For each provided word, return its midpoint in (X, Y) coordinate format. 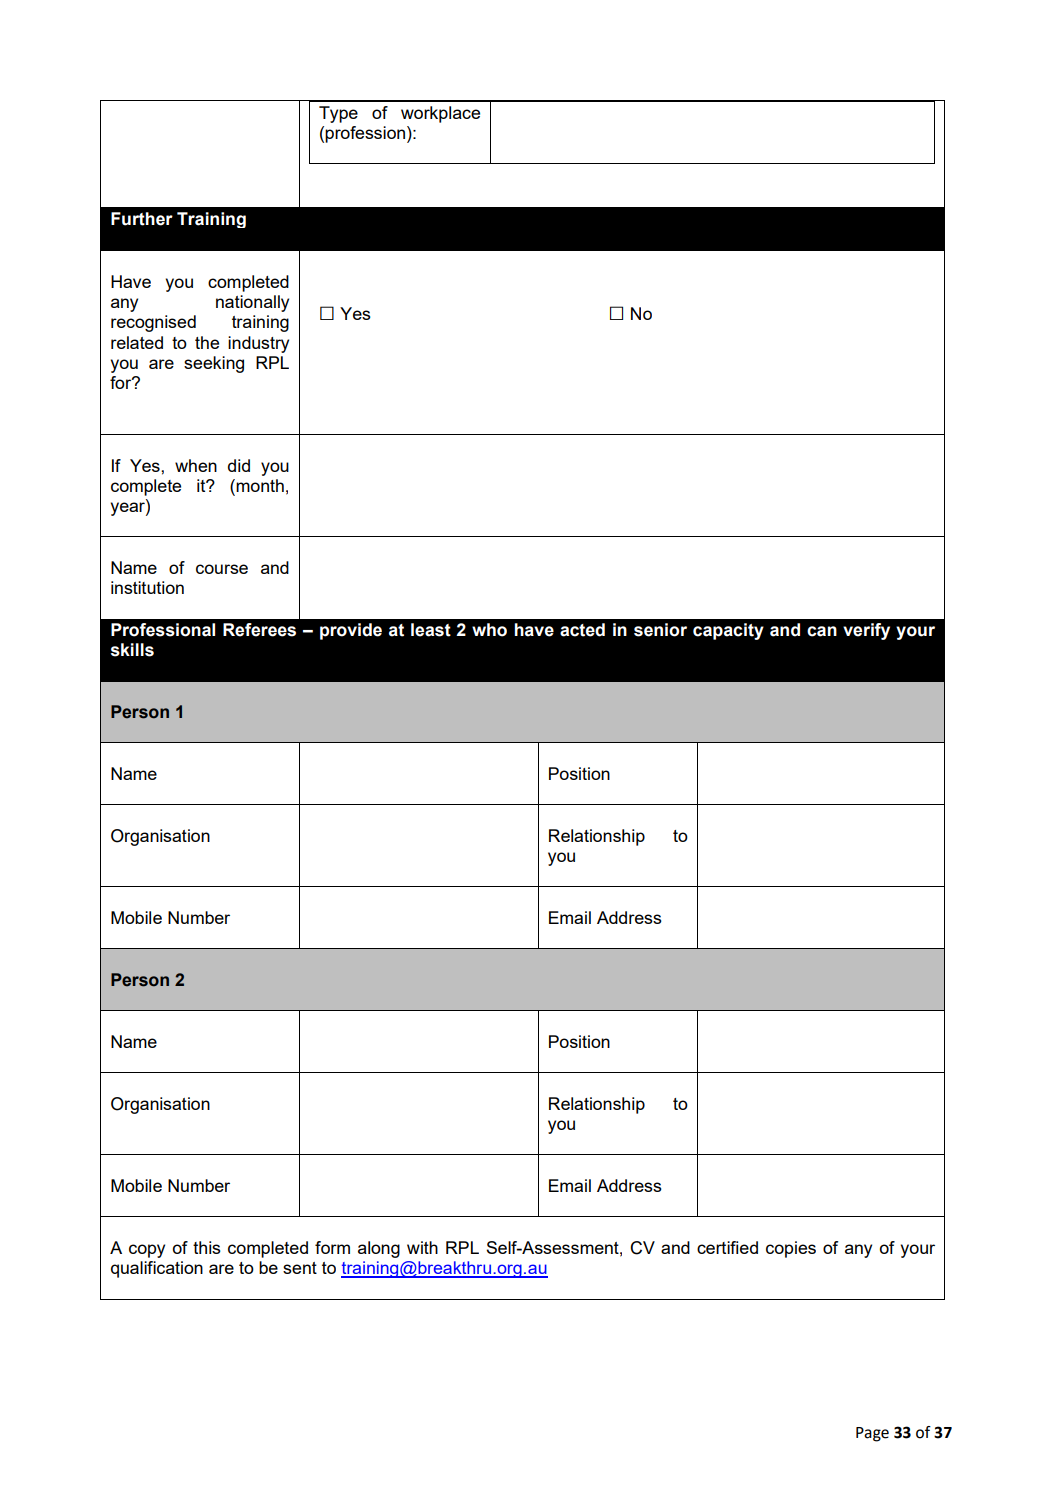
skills (132, 650)
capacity (728, 631)
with (422, 1247)
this (207, 1247)
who (489, 630)
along (379, 1249)
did (239, 465)
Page (872, 1434)
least (431, 630)
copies (791, 1249)
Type (338, 114)
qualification (157, 1269)
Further (142, 219)
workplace (440, 114)
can (822, 631)
